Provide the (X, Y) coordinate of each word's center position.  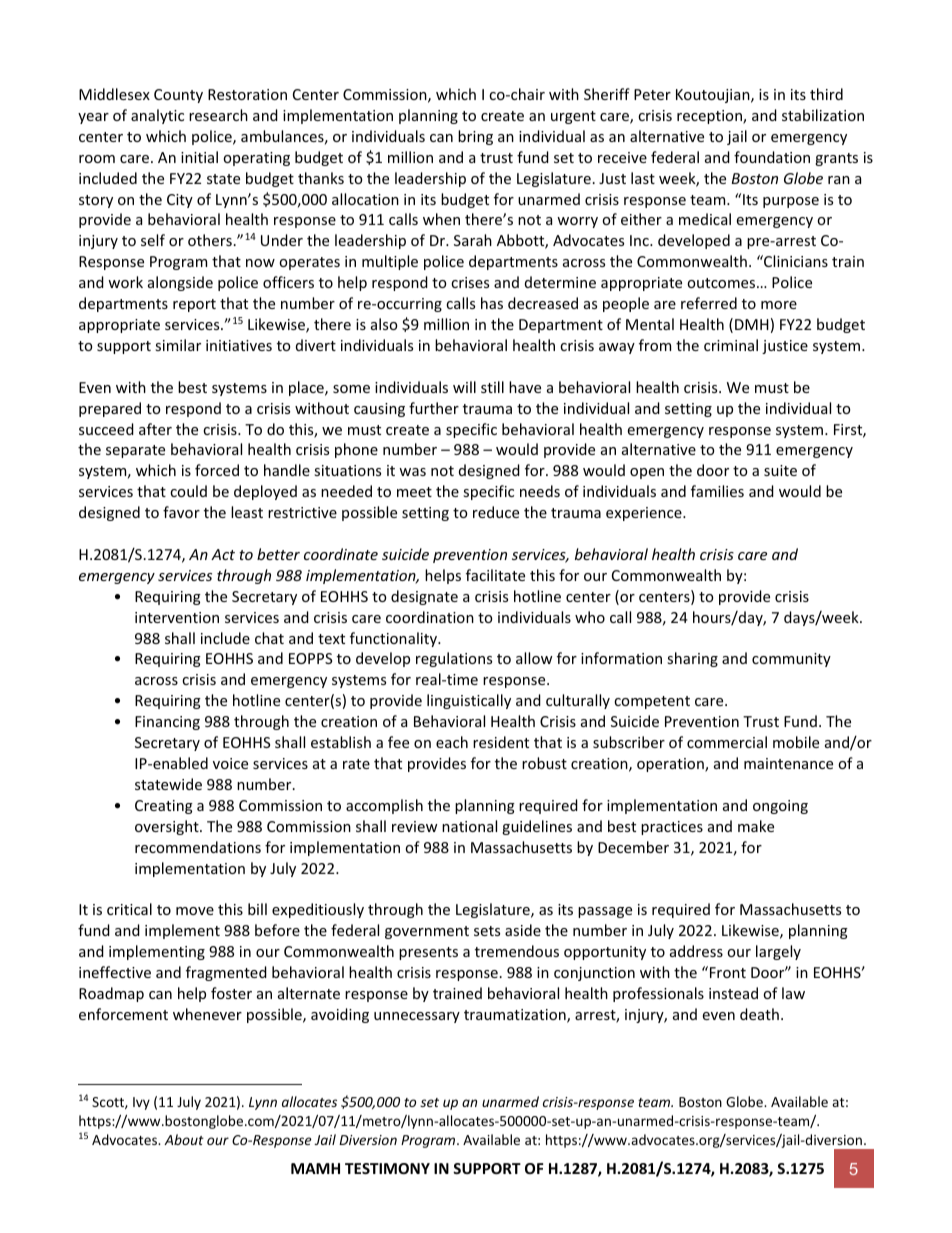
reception (710, 117)
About (184, 1139)
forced (217, 470)
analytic (157, 116)
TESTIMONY (387, 1168)
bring (475, 137)
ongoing (780, 807)
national (469, 826)
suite (780, 470)
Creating (164, 807)
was (412, 472)
